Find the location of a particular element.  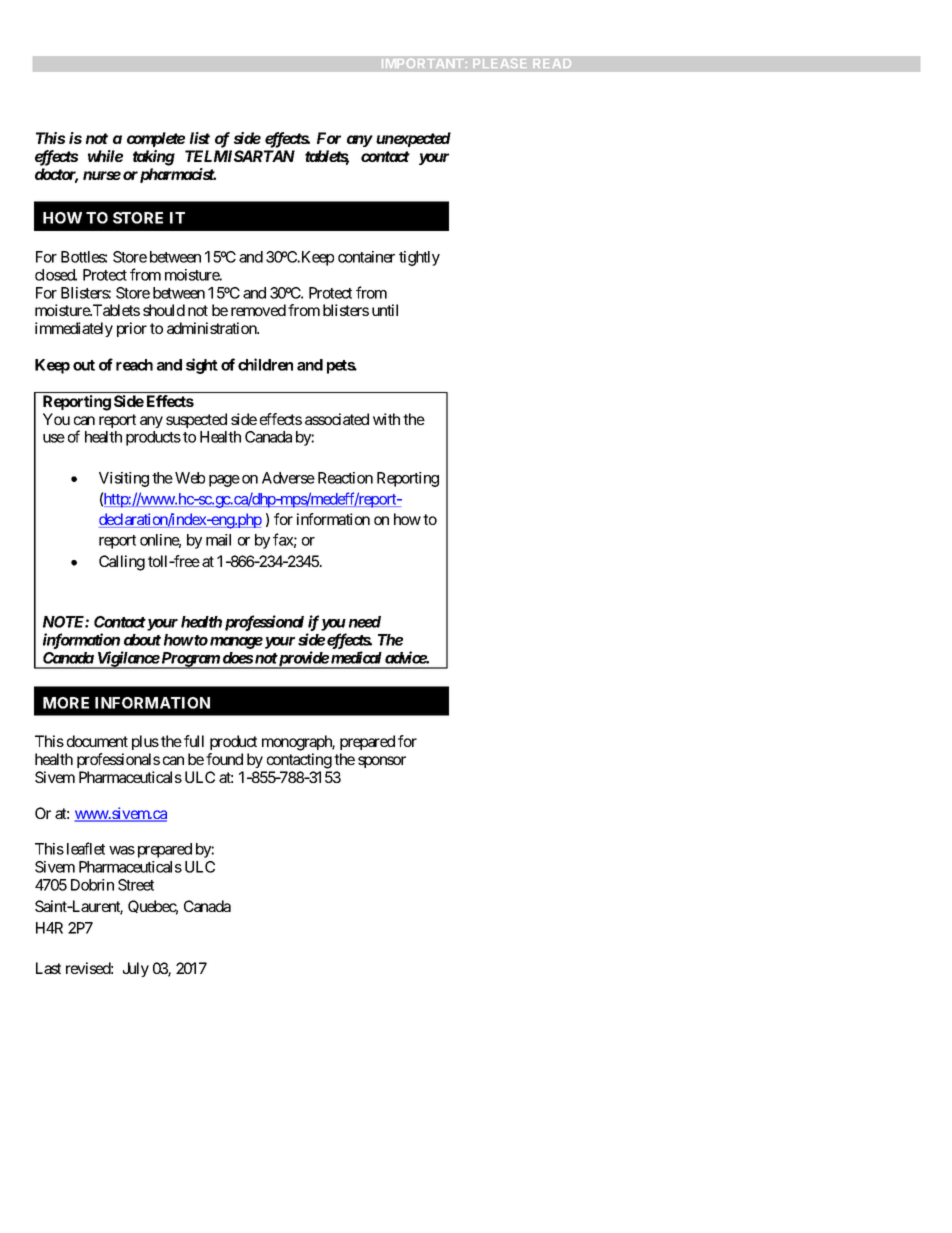

sponsor is located at coordinates (382, 762).
